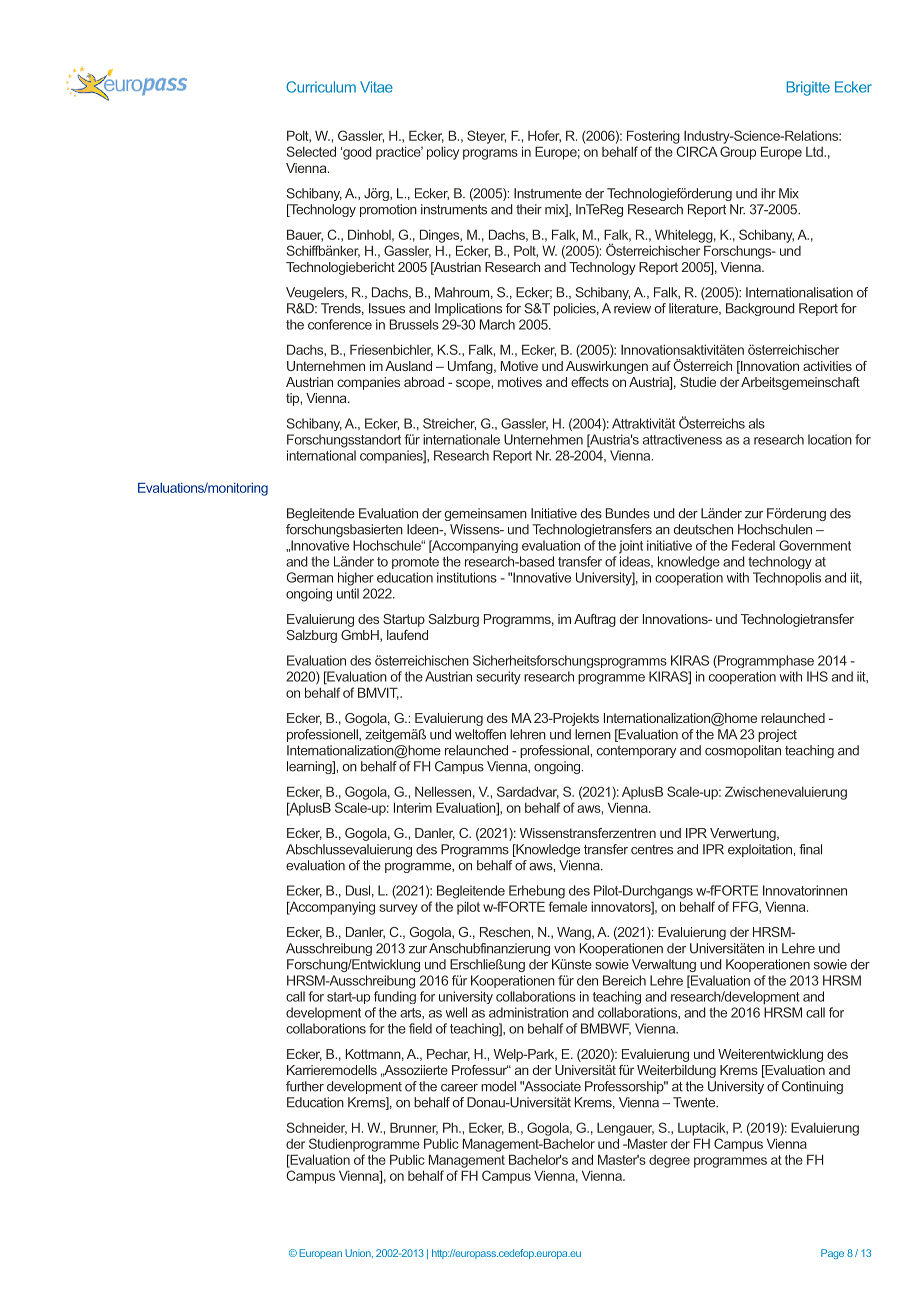  What do you see at coordinates (414, 1128) in the document?
I see `Brunner` at bounding box center [414, 1128].
